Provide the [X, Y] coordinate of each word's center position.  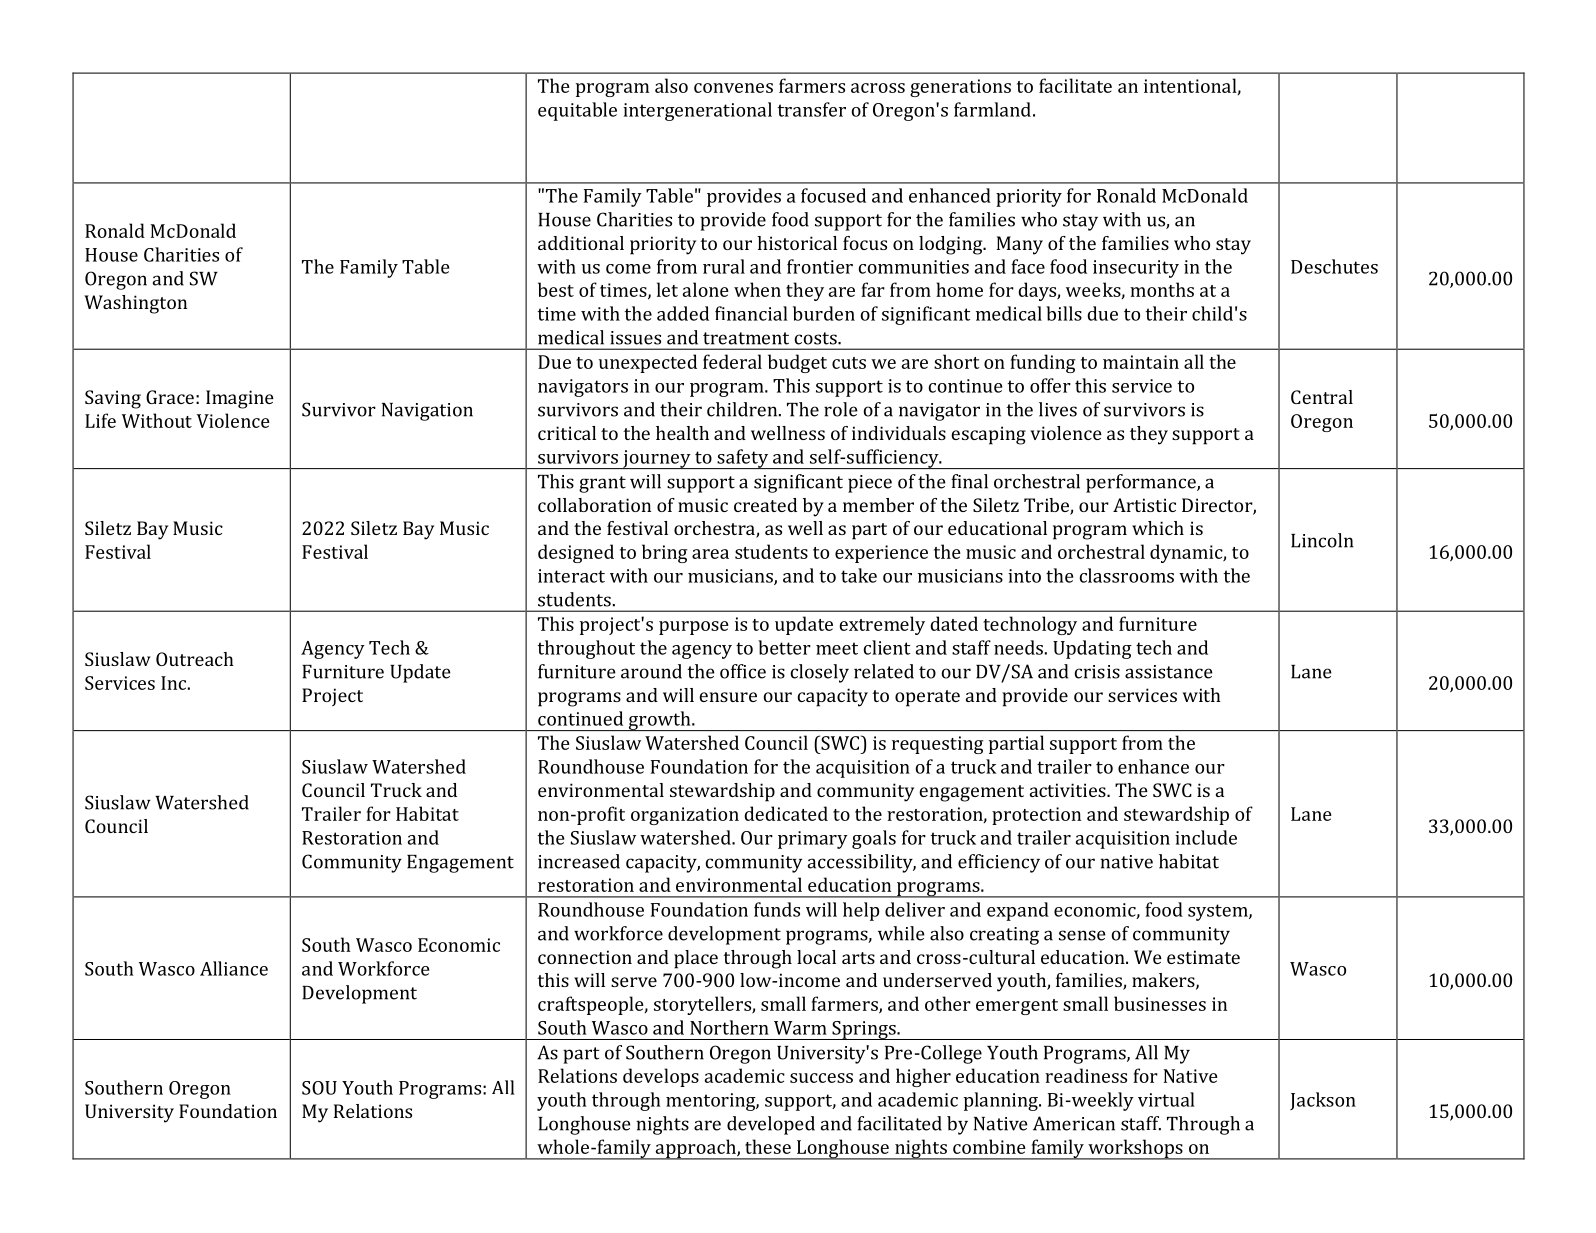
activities [1069, 790]
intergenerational [697, 111]
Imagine [240, 399]
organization [685, 816]
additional [581, 243]
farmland [992, 109]
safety [743, 459]
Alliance [234, 968]
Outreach [195, 659]
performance [1142, 483]
